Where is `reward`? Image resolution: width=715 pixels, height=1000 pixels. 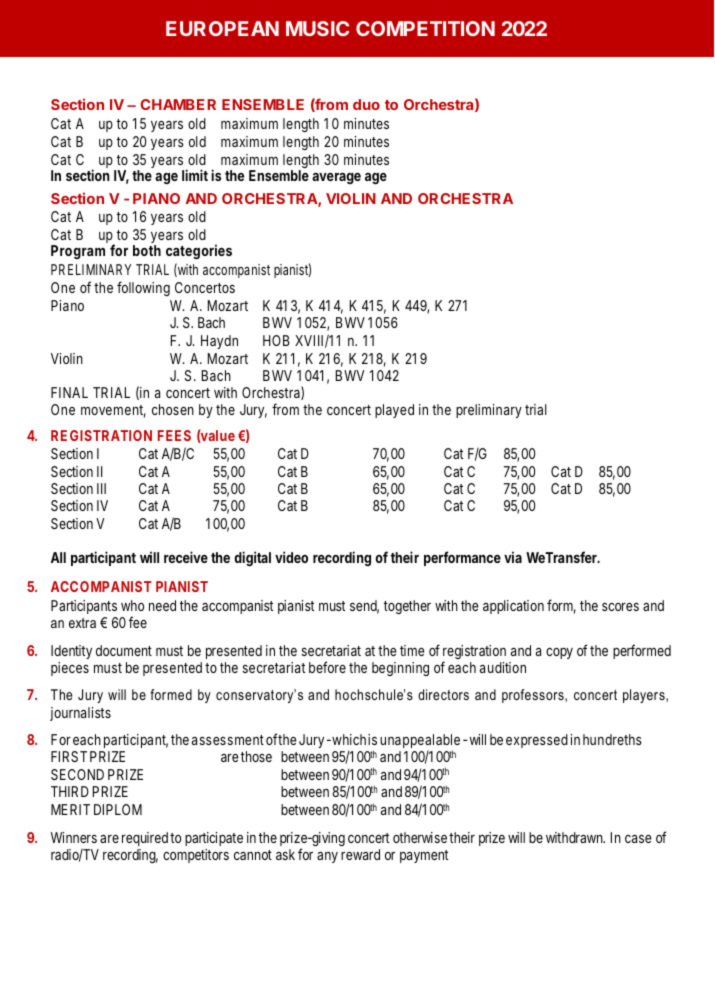 reward is located at coordinates (360, 854).
